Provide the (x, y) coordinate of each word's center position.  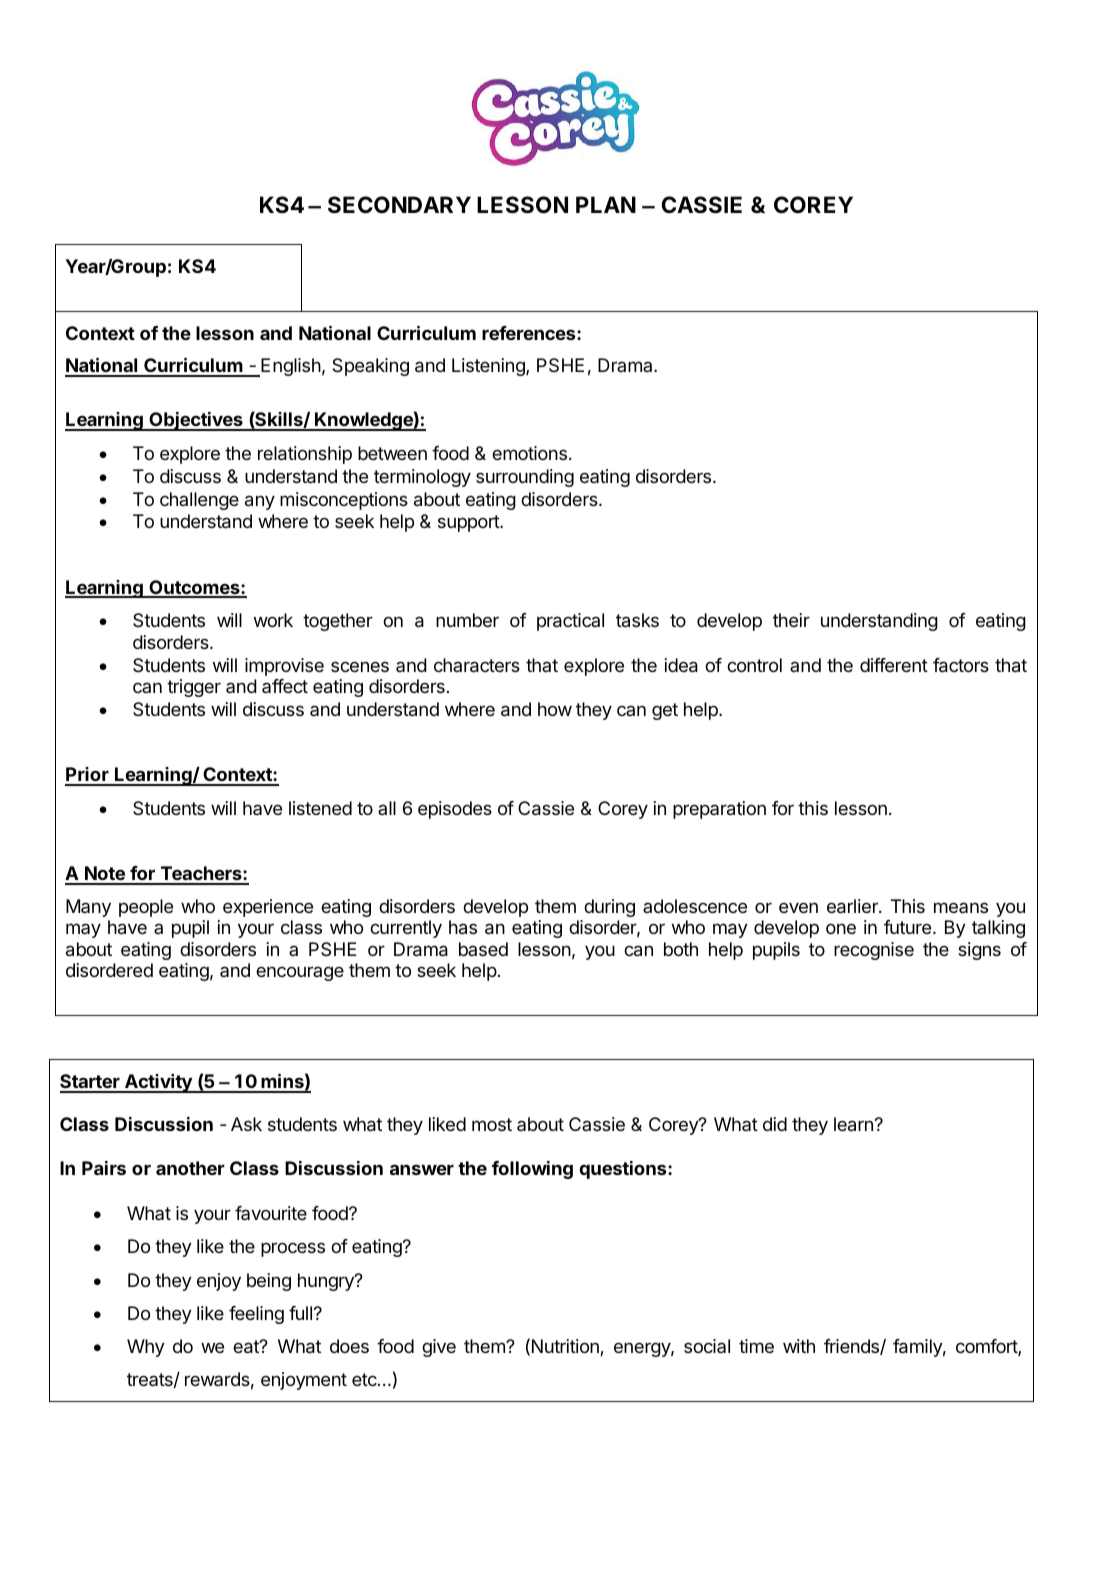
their (791, 620)
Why (146, 1348)
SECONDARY (399, 205)
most (492, 1124)
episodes (455, 810)
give (439, 1348)
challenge (199, 501)
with (799, 1346)
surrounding (525, 478)
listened (320, 808)
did (775, 1124)
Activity (158, 1083)
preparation (719, 810)
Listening (489, 367)
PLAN (606, 204)
